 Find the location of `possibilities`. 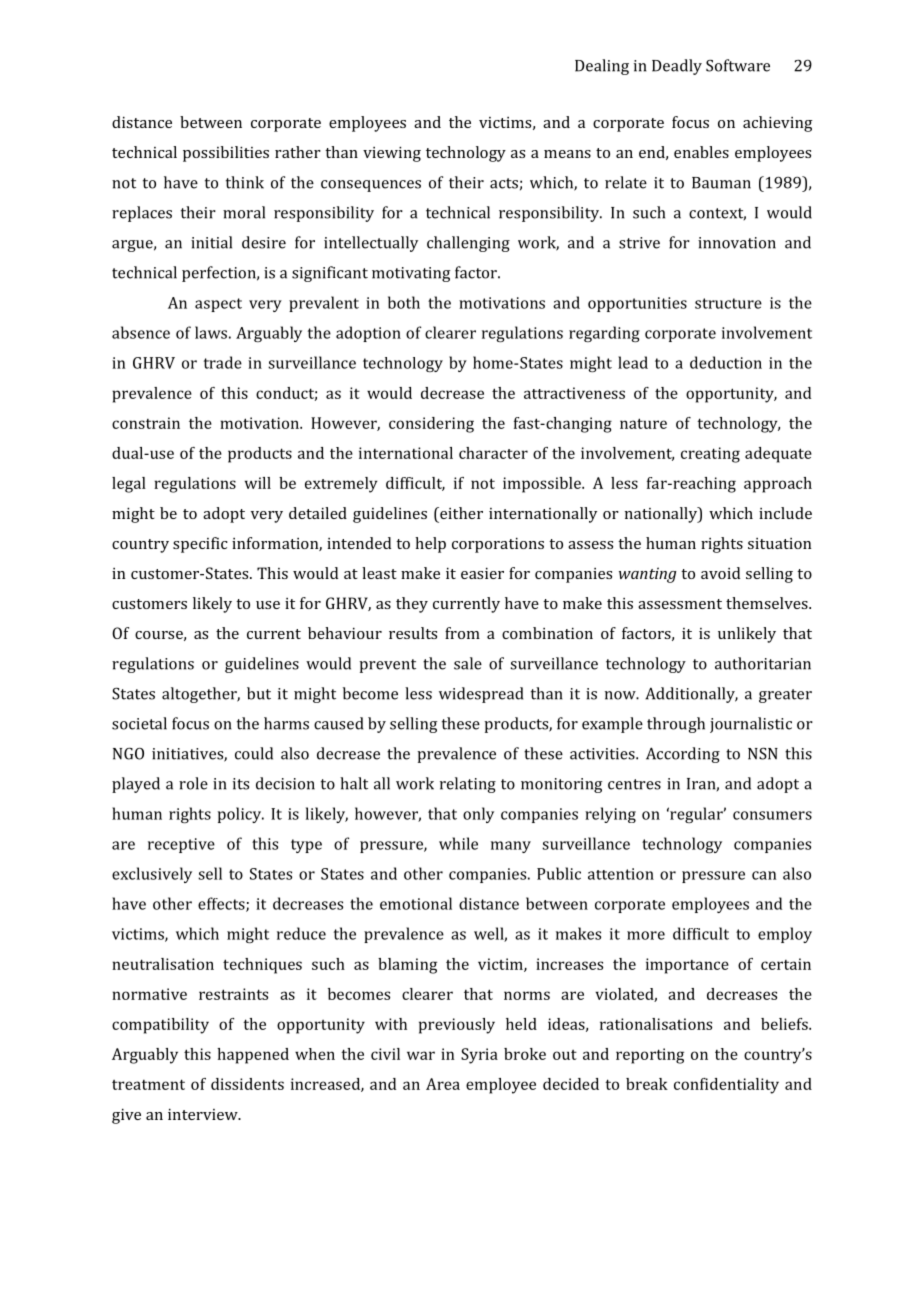

possibilities is located at coordinates (226, 154).
